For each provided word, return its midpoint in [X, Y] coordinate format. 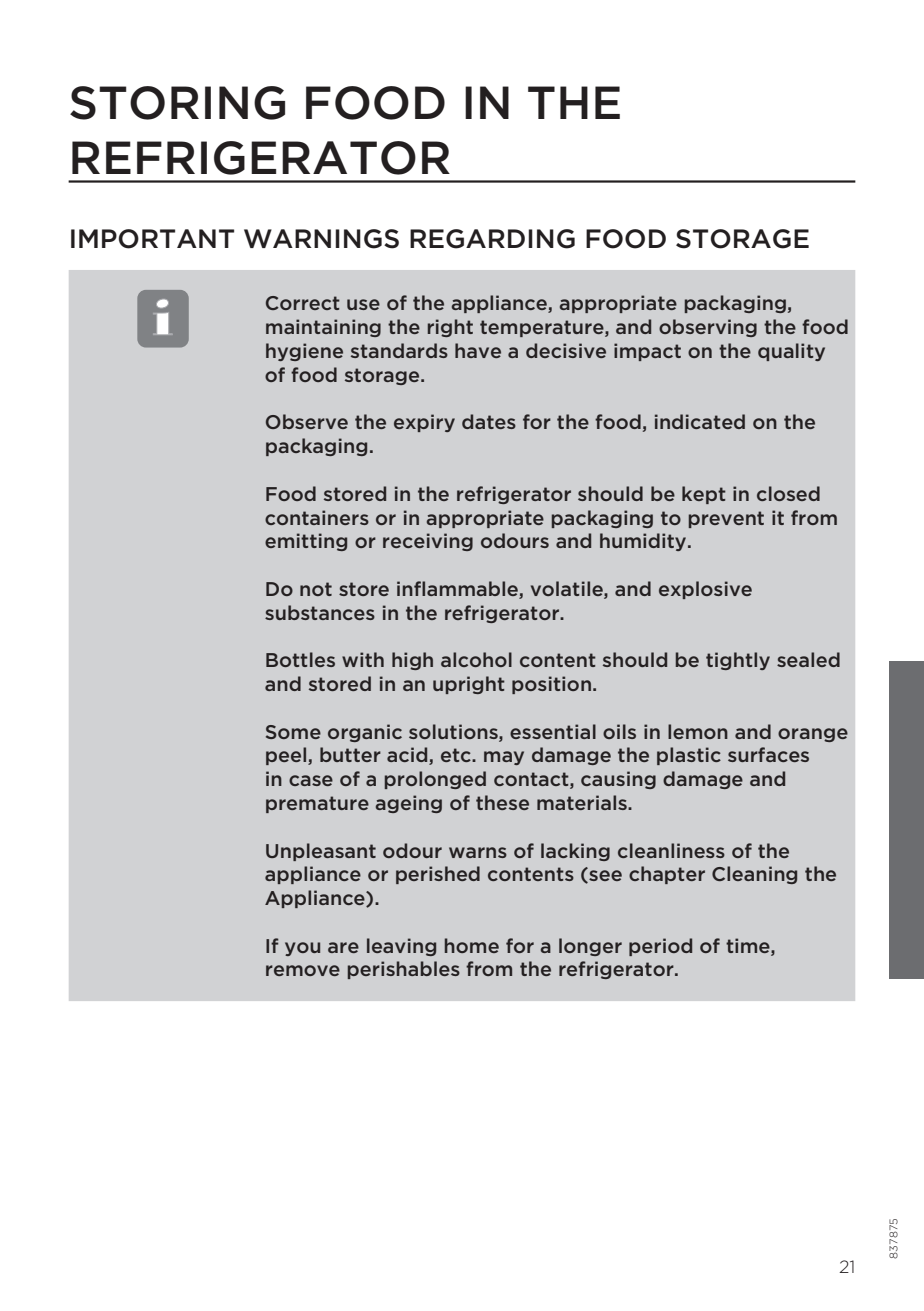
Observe [307, 421]
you [302, 949]
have [478, 350]
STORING [177, 103]
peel [287, 756]
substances [320, 612]
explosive [705, 590]
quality [791, 352]
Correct [303, 303]
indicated [700, 421]
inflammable [458, 590]
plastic [689, 756]
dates [489, 421]
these [502, 802]
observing [708, 328]
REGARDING [492, 239]
